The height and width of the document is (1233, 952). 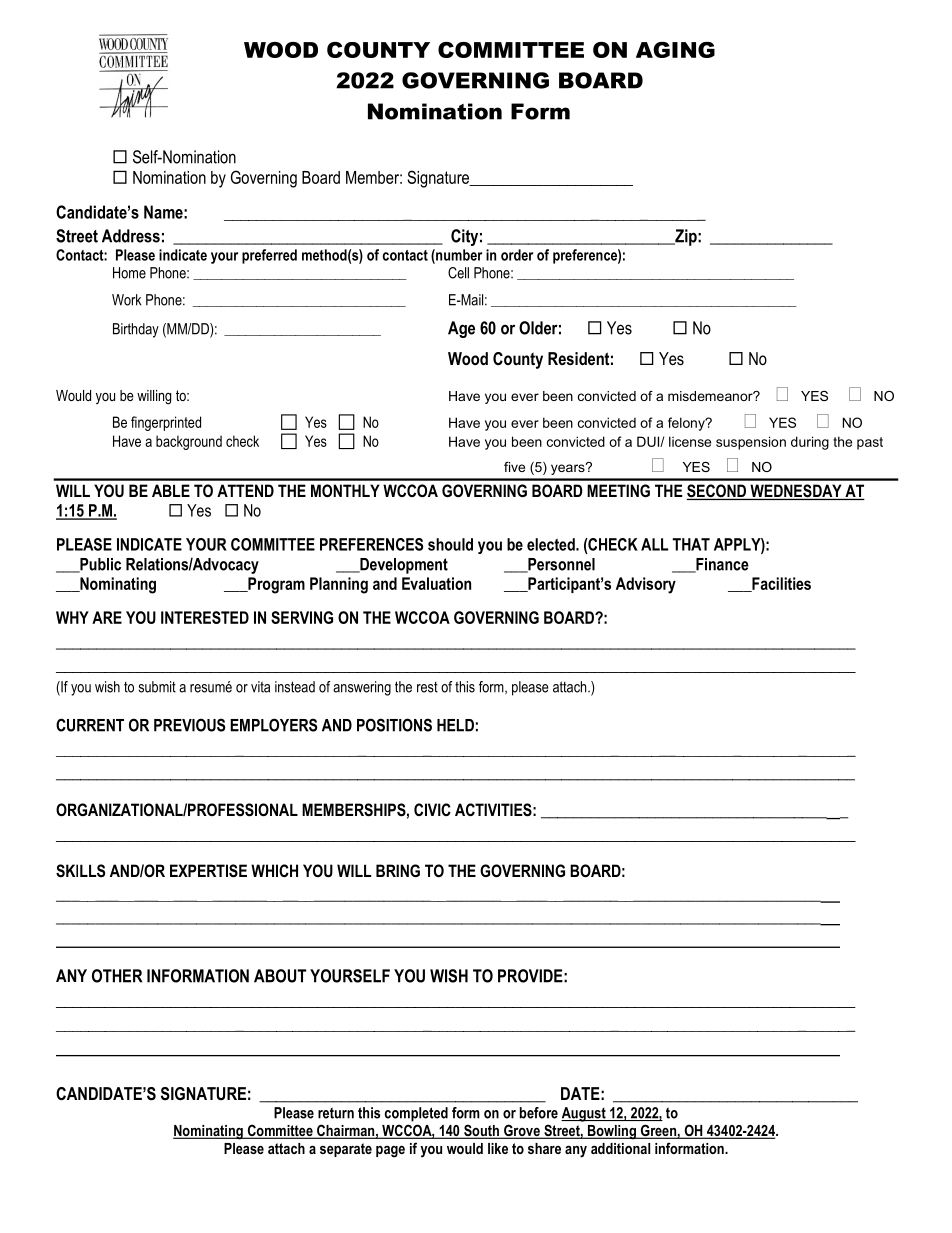 I want to click on suspension, so click(x=751, y=443).
